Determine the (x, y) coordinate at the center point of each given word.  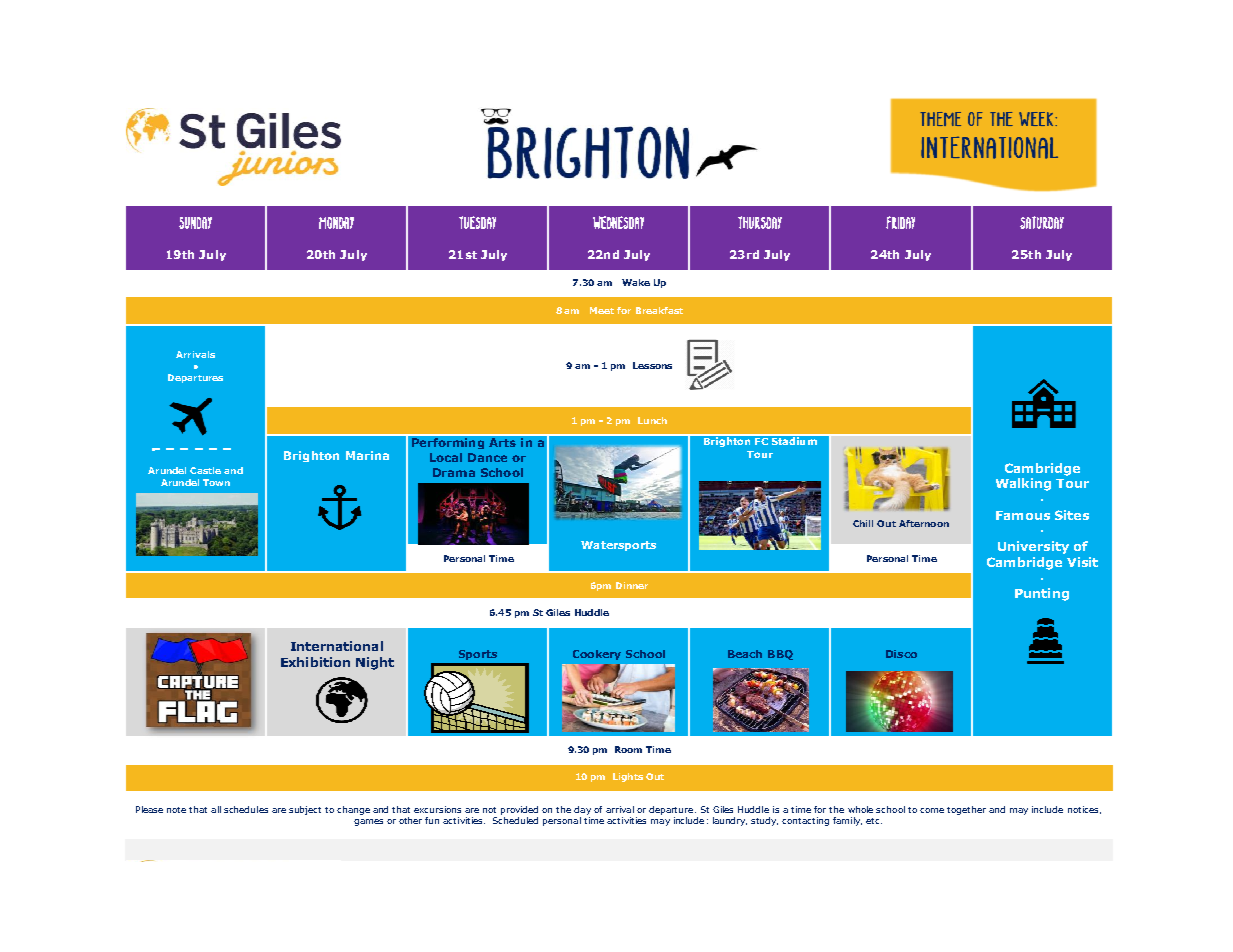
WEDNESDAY (618, 222)
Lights (628, 777)
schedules (246, 809)
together (966, 810)
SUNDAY (195, 223)
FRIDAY (900, 222)
